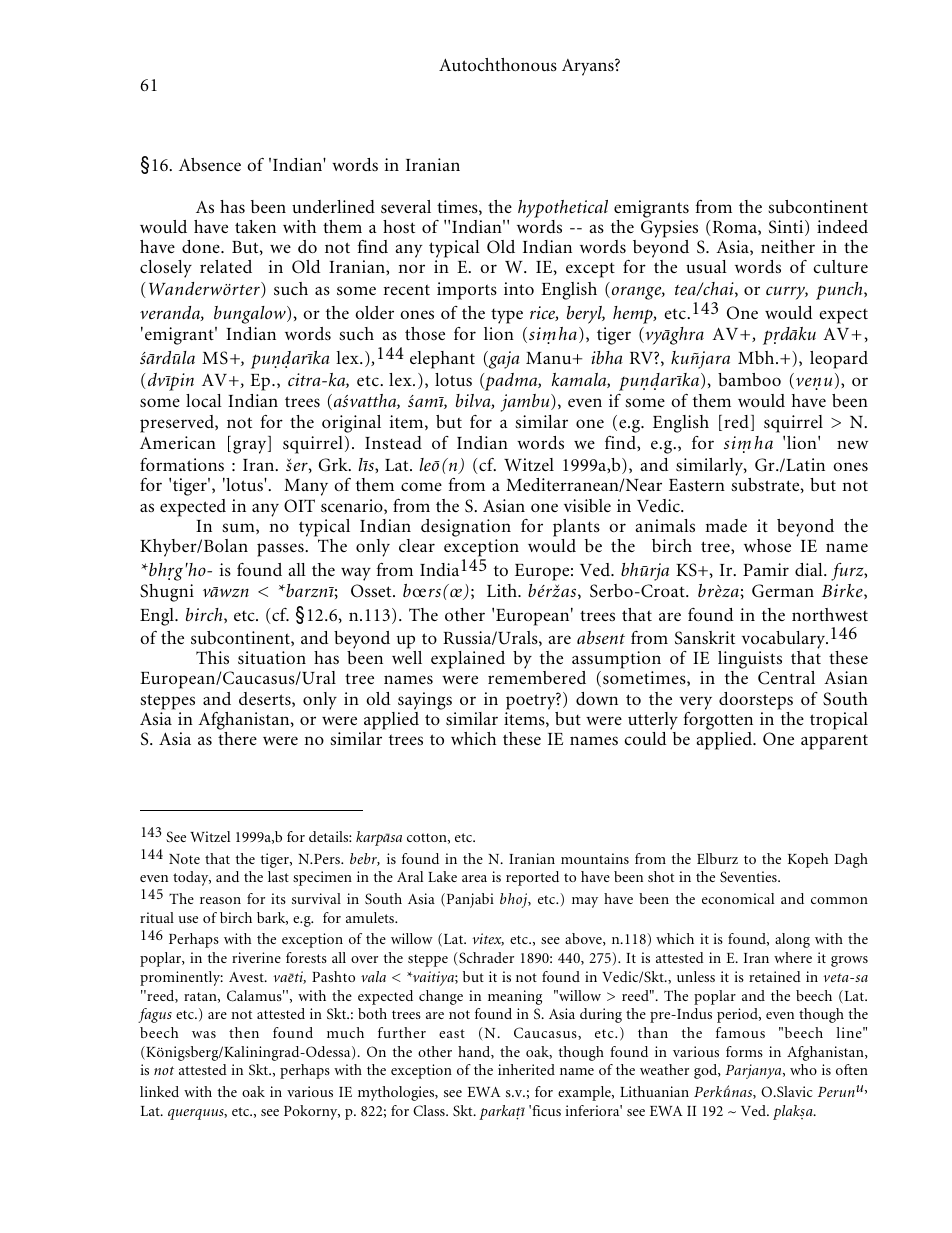 The image size is (952, 1233). Describe the element at coordinates (255, 226) in the document. I see `taken` at that location.
